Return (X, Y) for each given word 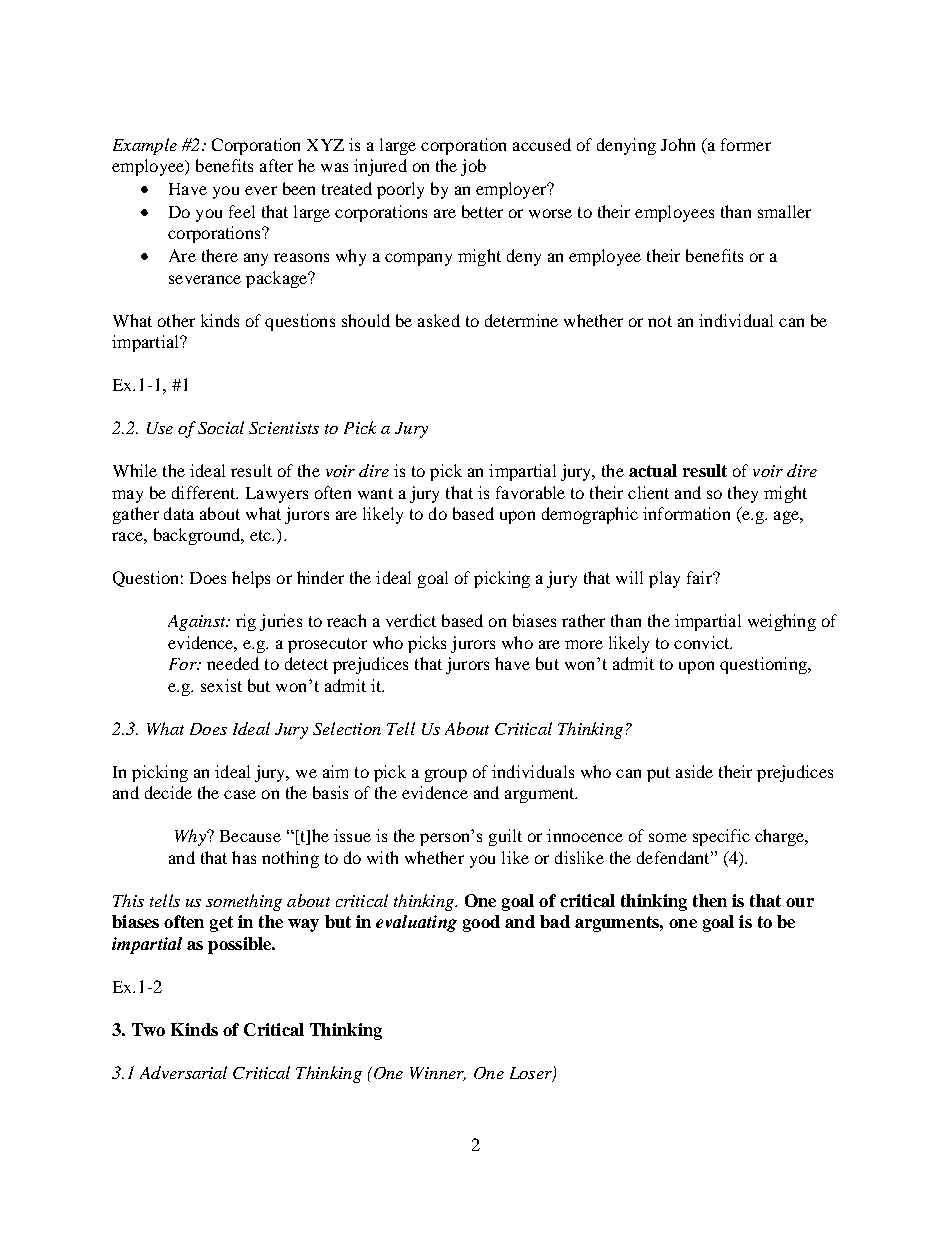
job (473, 167)
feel (242, 211)
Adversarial (183, 1072)
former (746, 144)
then (710, 900)
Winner (438, 1074)
